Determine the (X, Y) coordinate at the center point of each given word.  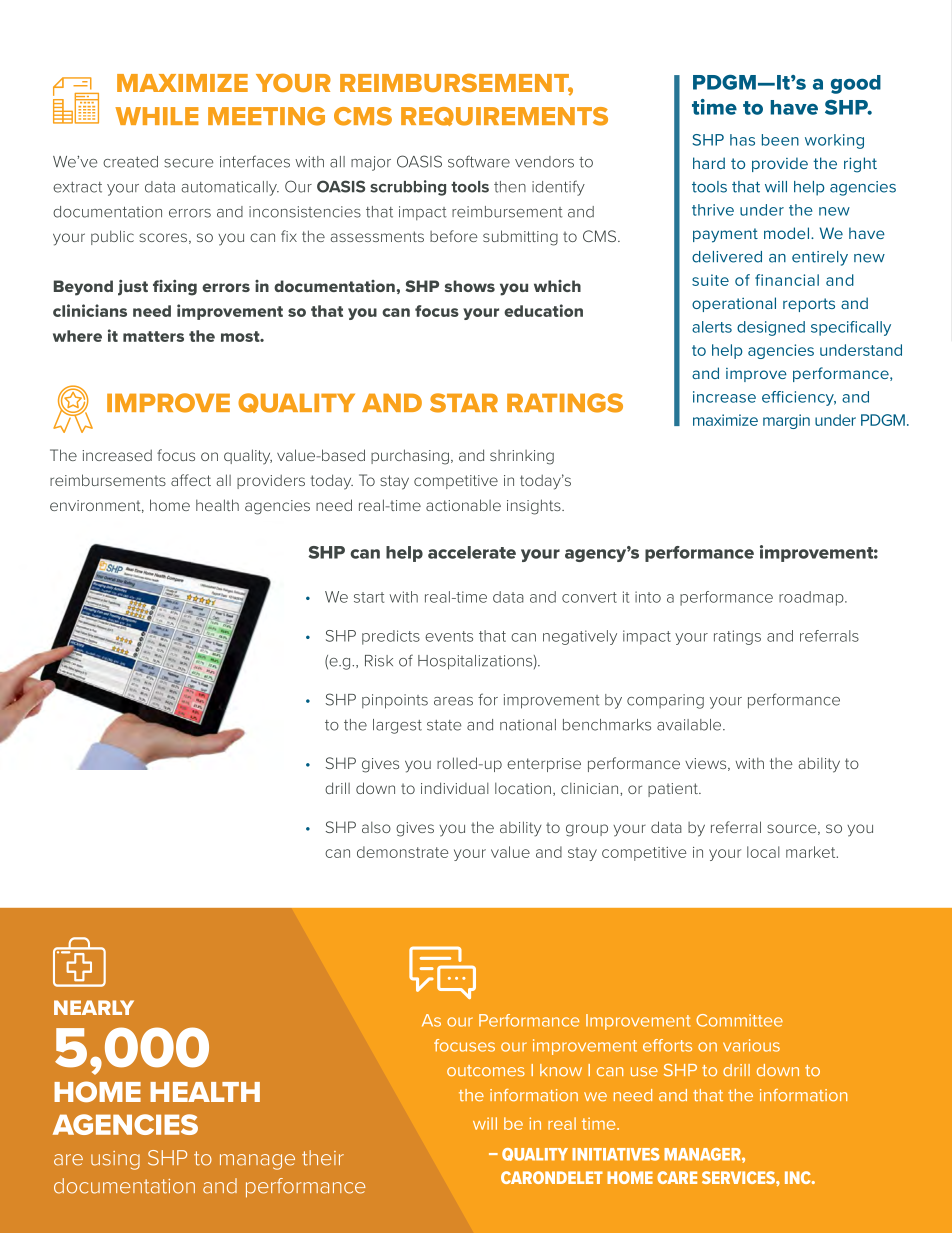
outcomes (486, 1071)
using (115, 1160)
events (449, 636)
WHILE (156, 116)
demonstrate (402, 852)
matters (153, 336)
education (543, 310)
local (763, 852)
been (780, 140)
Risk (379, 661)
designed (771, 328)
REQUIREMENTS (504, 116)
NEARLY (94, 1007)
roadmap (812, 598)
